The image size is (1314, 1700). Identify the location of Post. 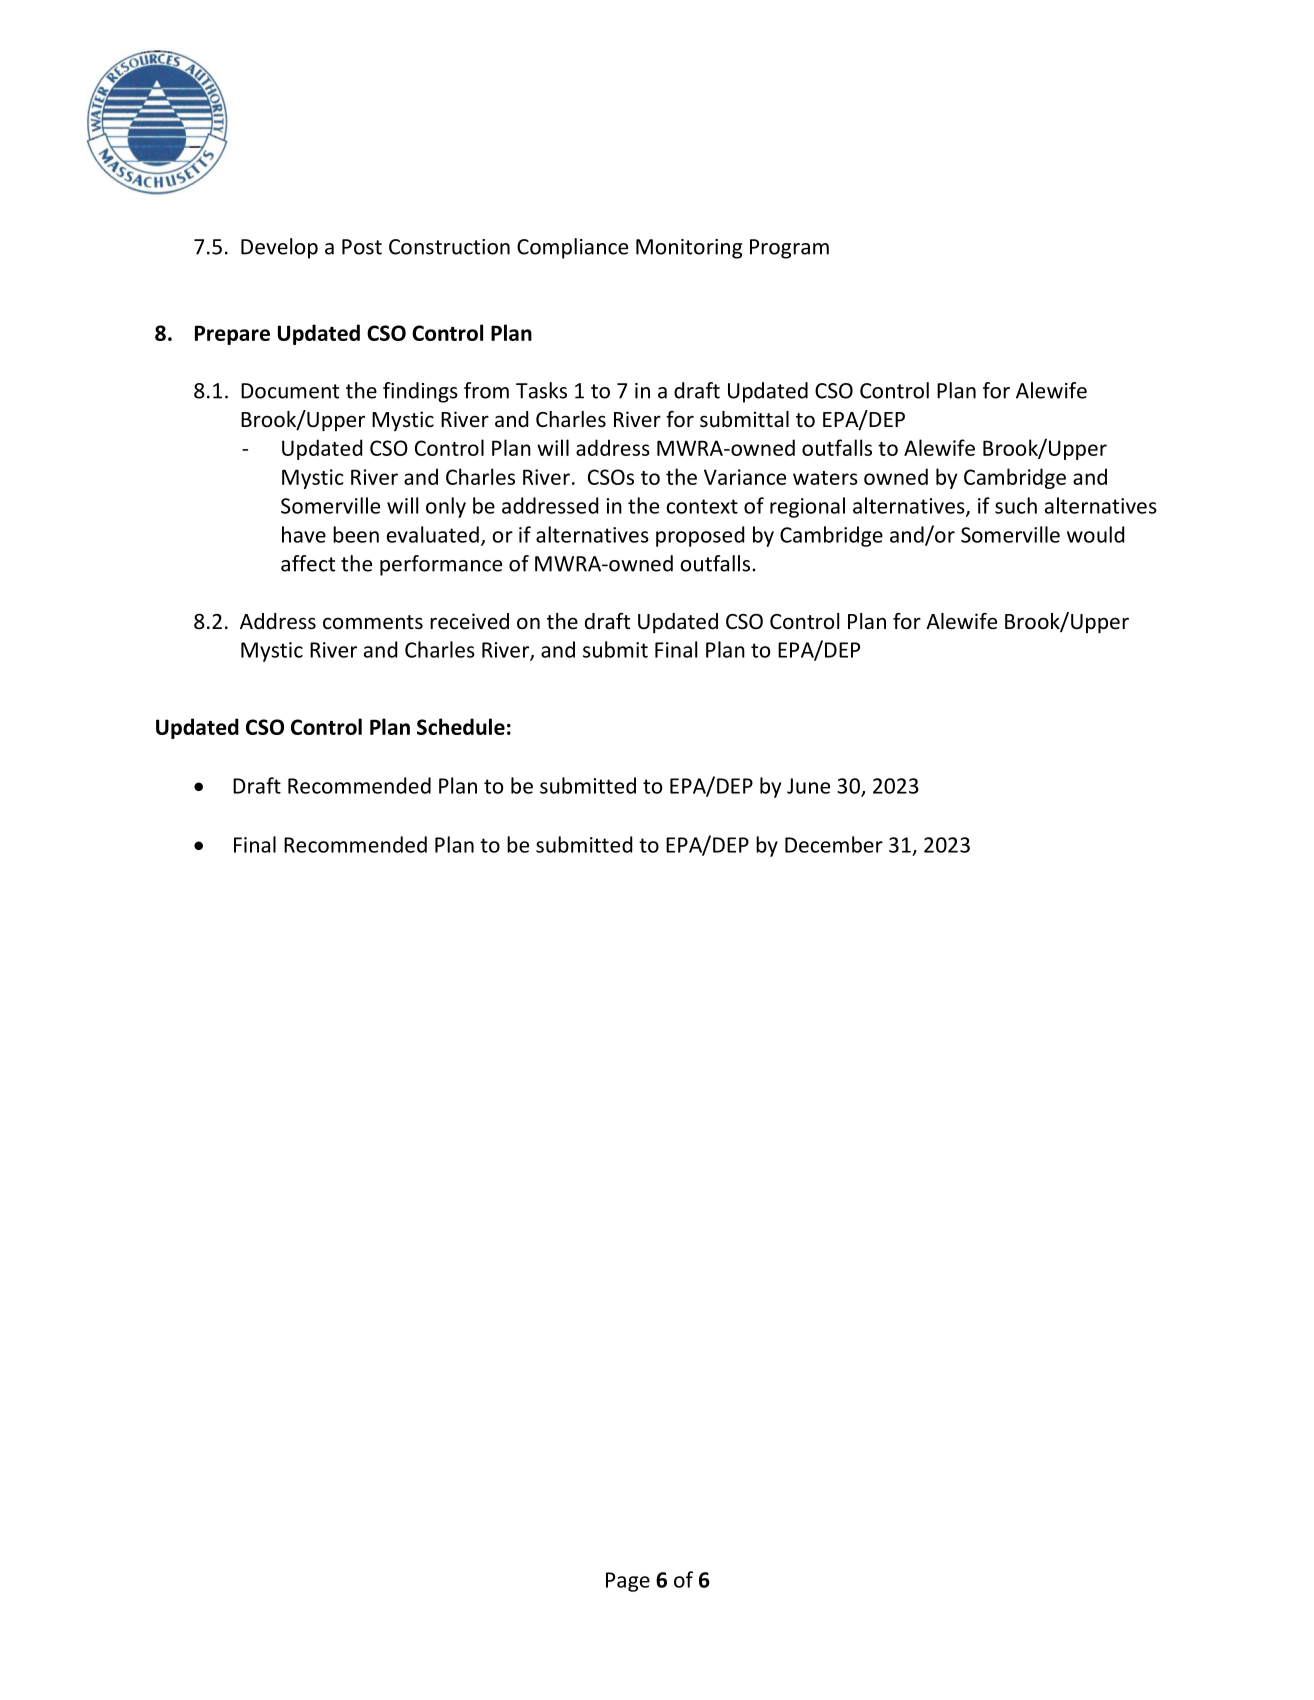
(362, 247).
